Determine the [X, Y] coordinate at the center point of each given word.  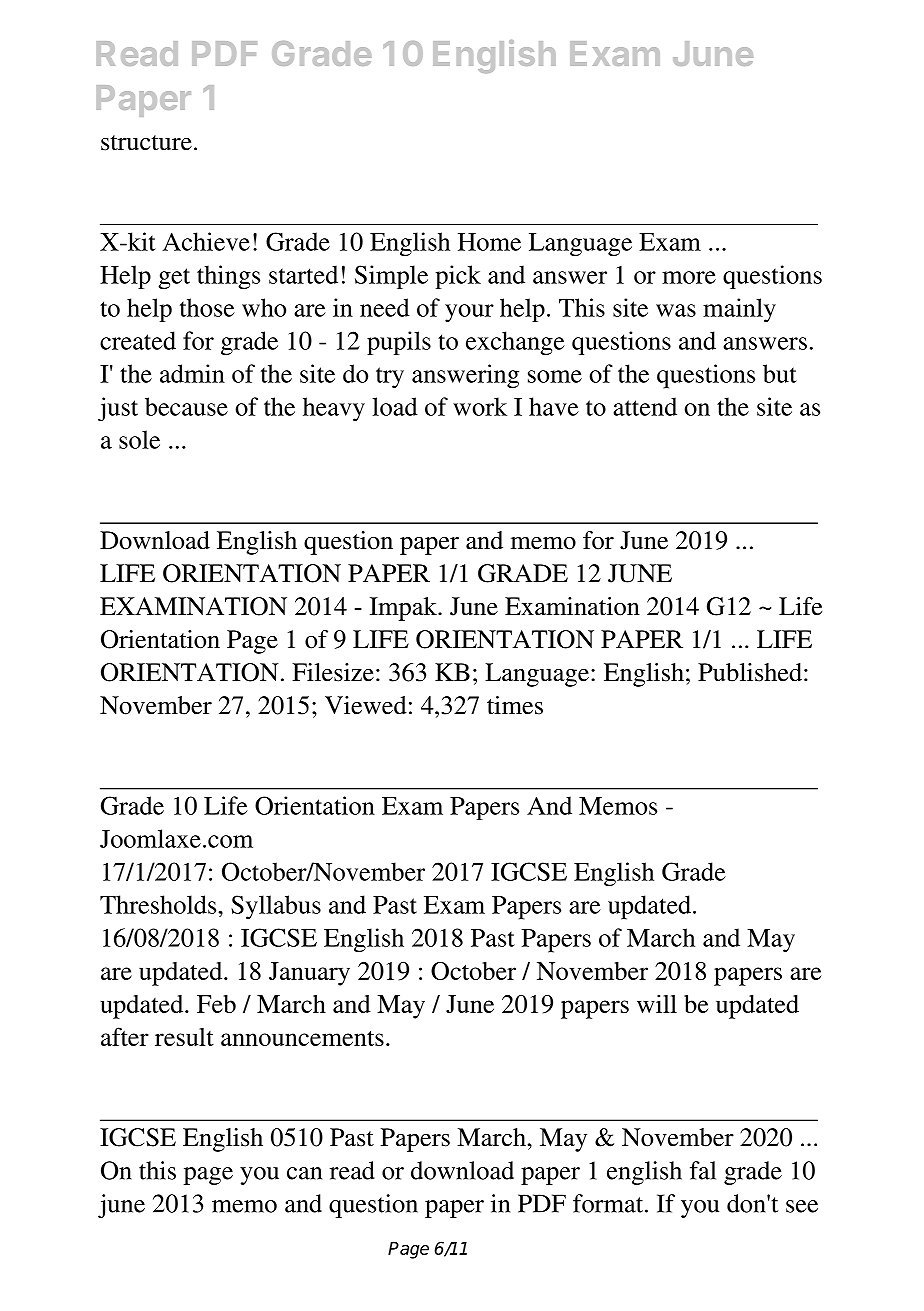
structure [146, 143]
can [304, 1173]
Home [489, 242]
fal [703, 1170]
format [609, 1203]
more [689, 277]
